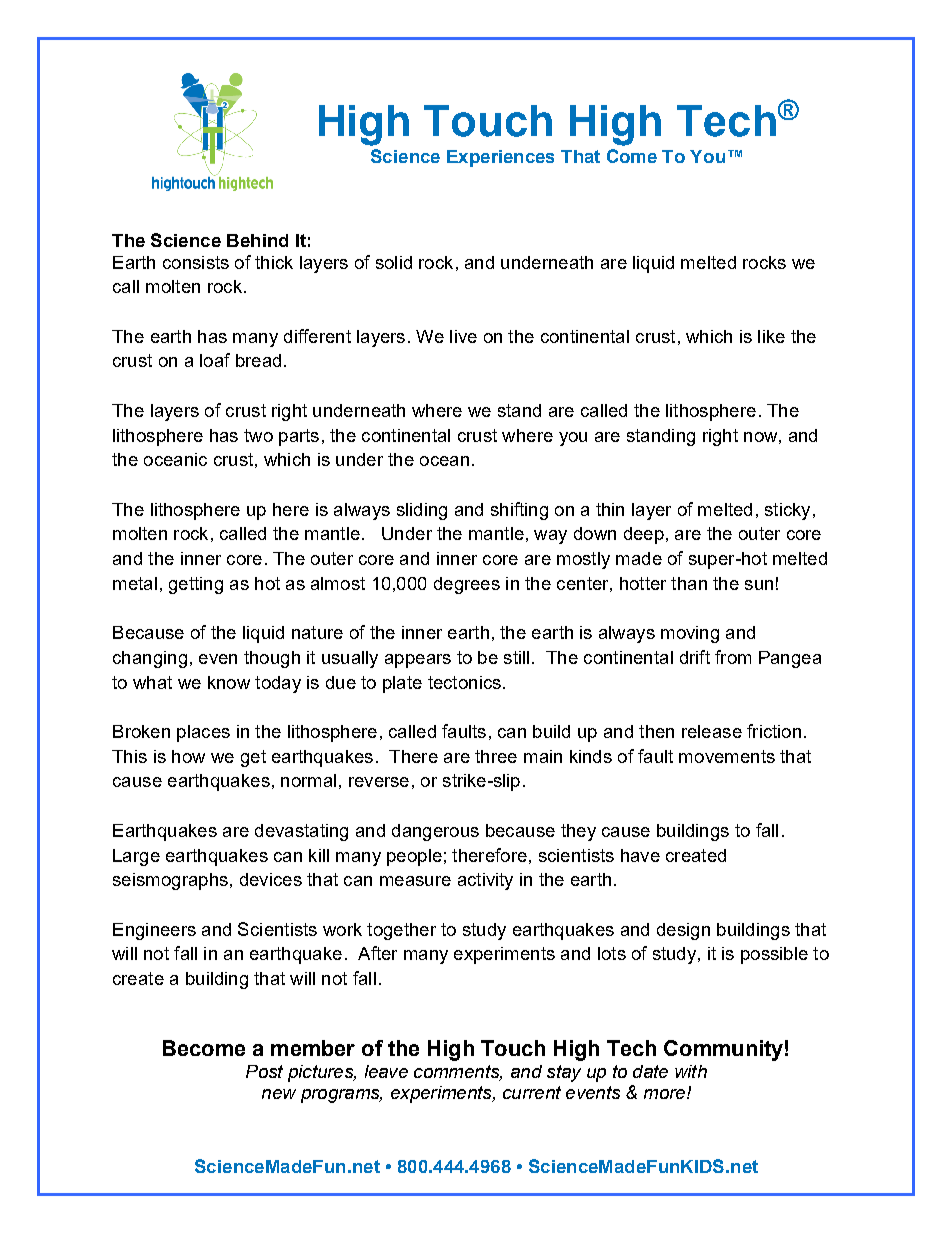 Image resolution: width=952 pixels, height=1233 pixels. I want to click on dangerous, so click(435, 832).
